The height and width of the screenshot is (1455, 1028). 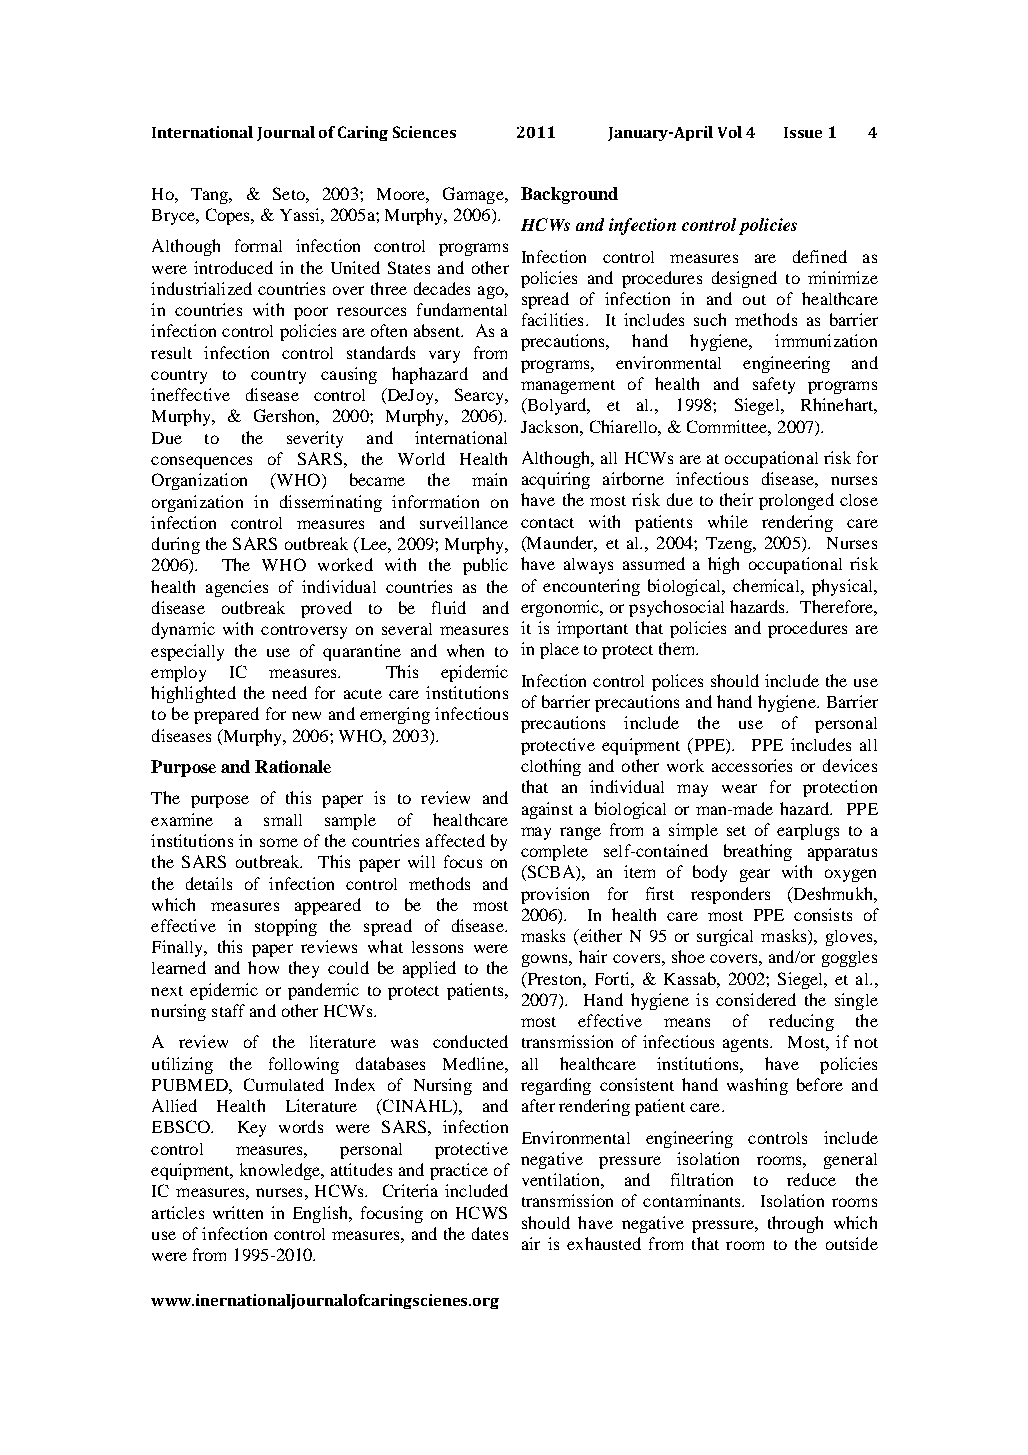 What do you see at coordinates (803, 132) in the screenshot?
I see `Issue` at bounding box center [803, 132].
